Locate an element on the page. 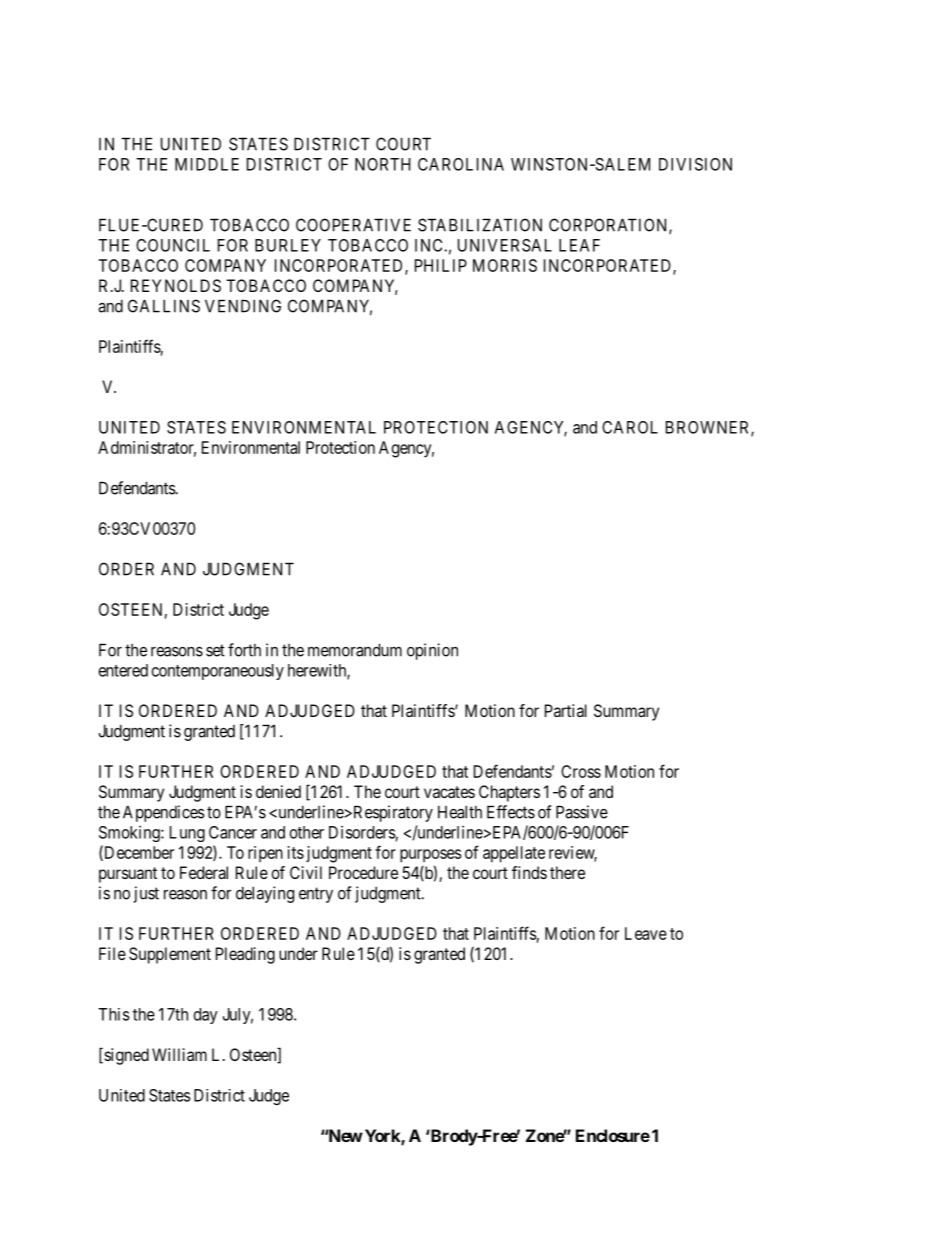 Image resolution: width=952 pixels, height=1233 pixels. day is located at coordinates (206, 1016).
